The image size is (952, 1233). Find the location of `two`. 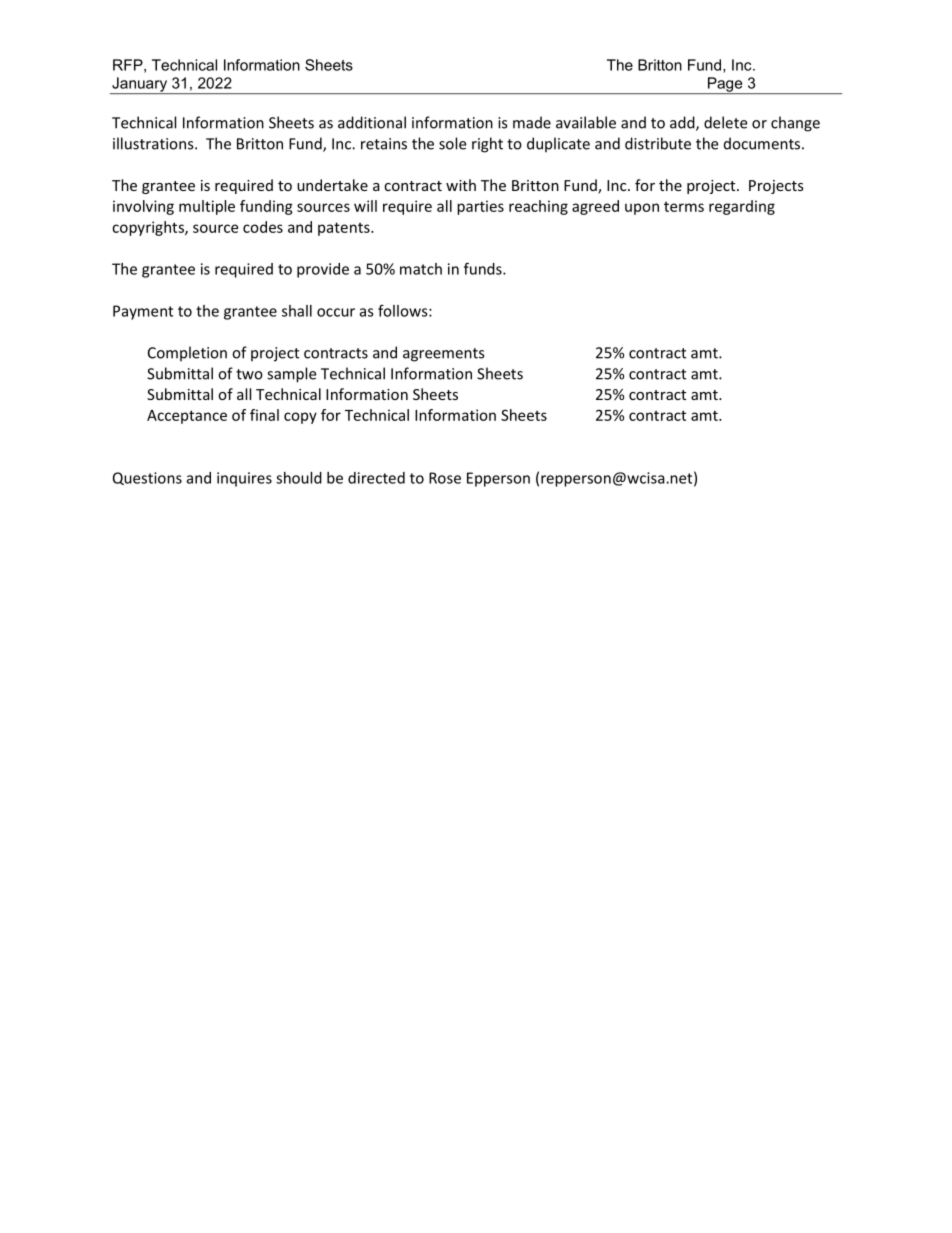

two is located at coordinates (249, 374).
